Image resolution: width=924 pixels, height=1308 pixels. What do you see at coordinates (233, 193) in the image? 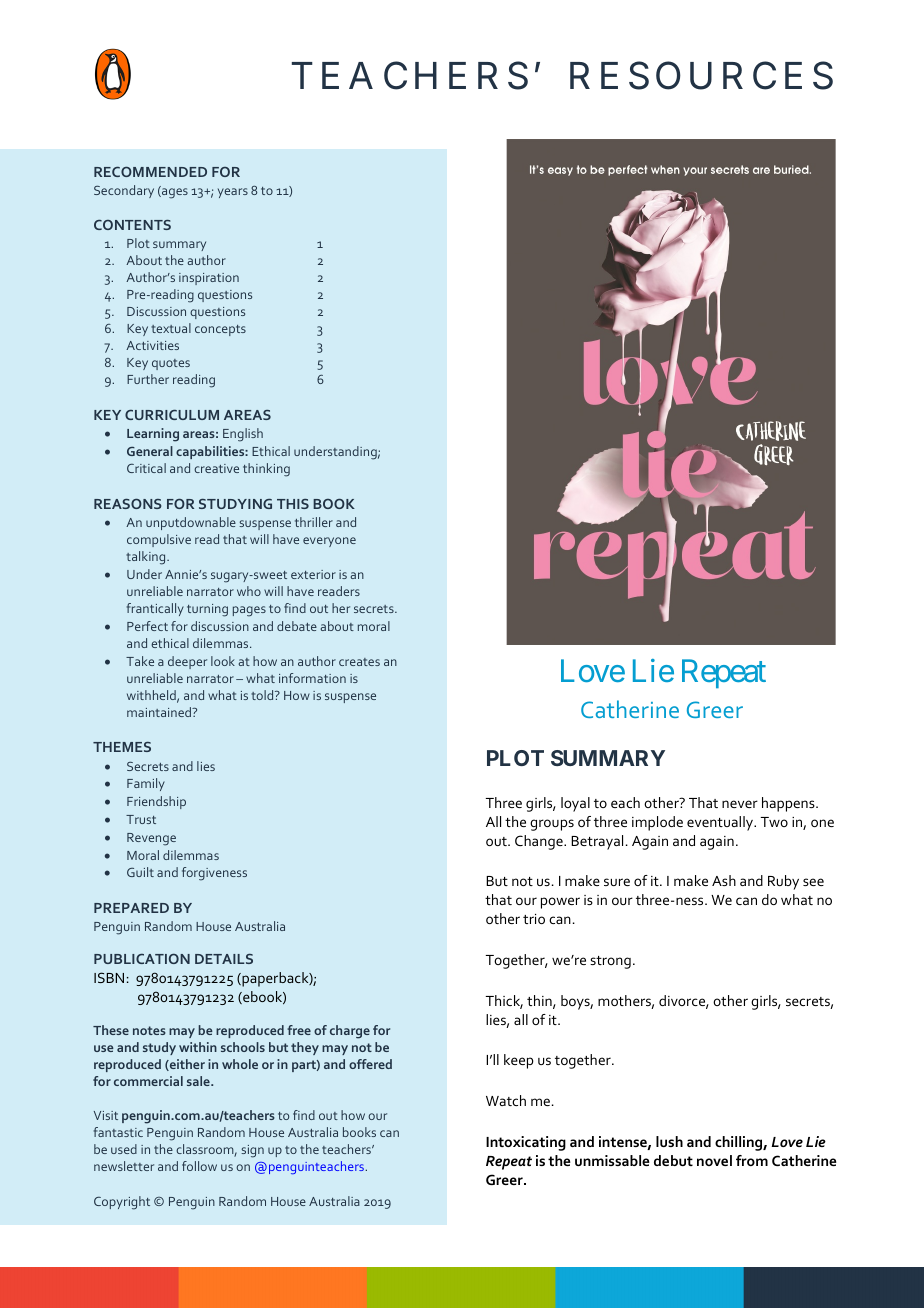
I see `years` at bounding box center [233, 193].
